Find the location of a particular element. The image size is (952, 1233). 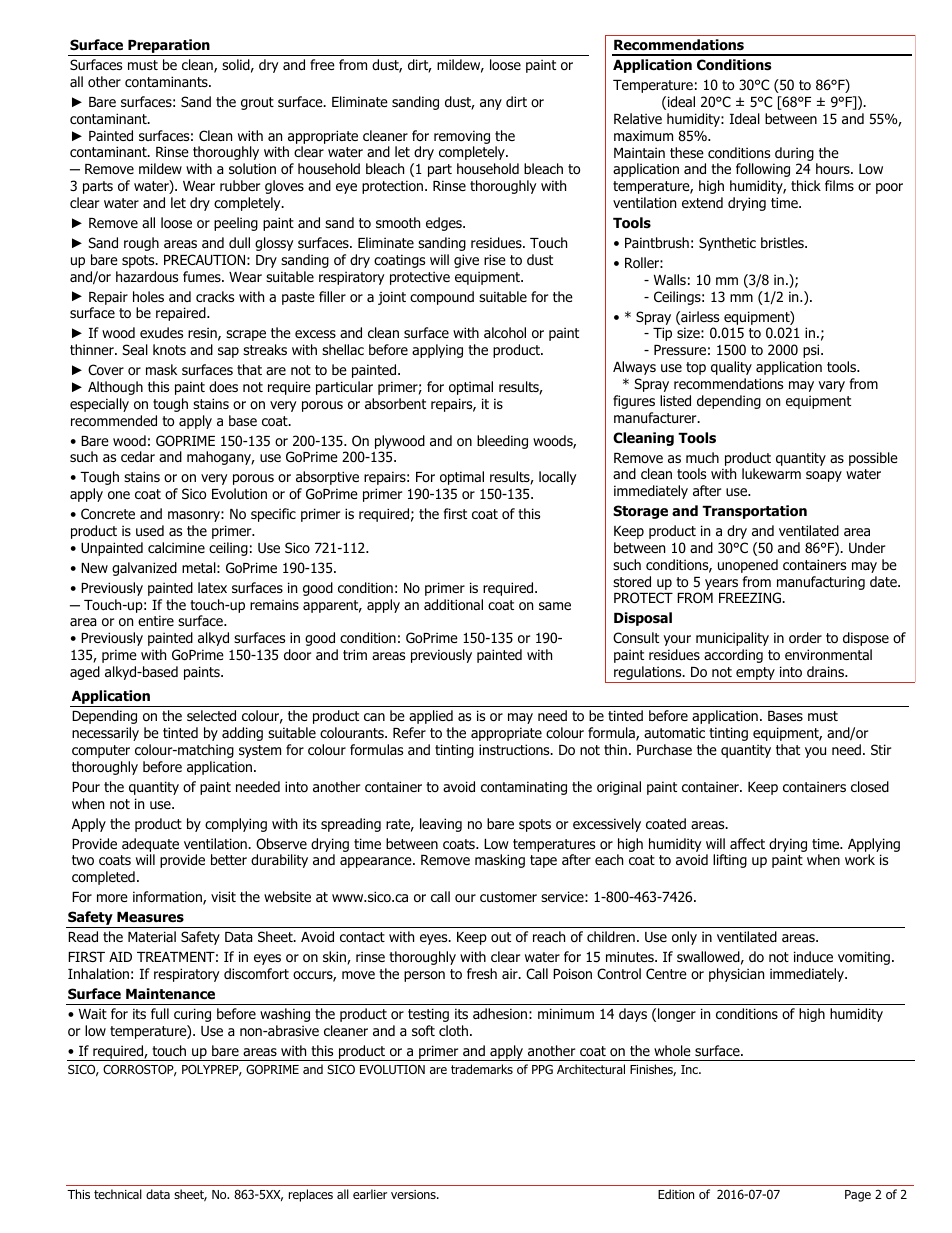

during is located at coordinates (794, 154).
